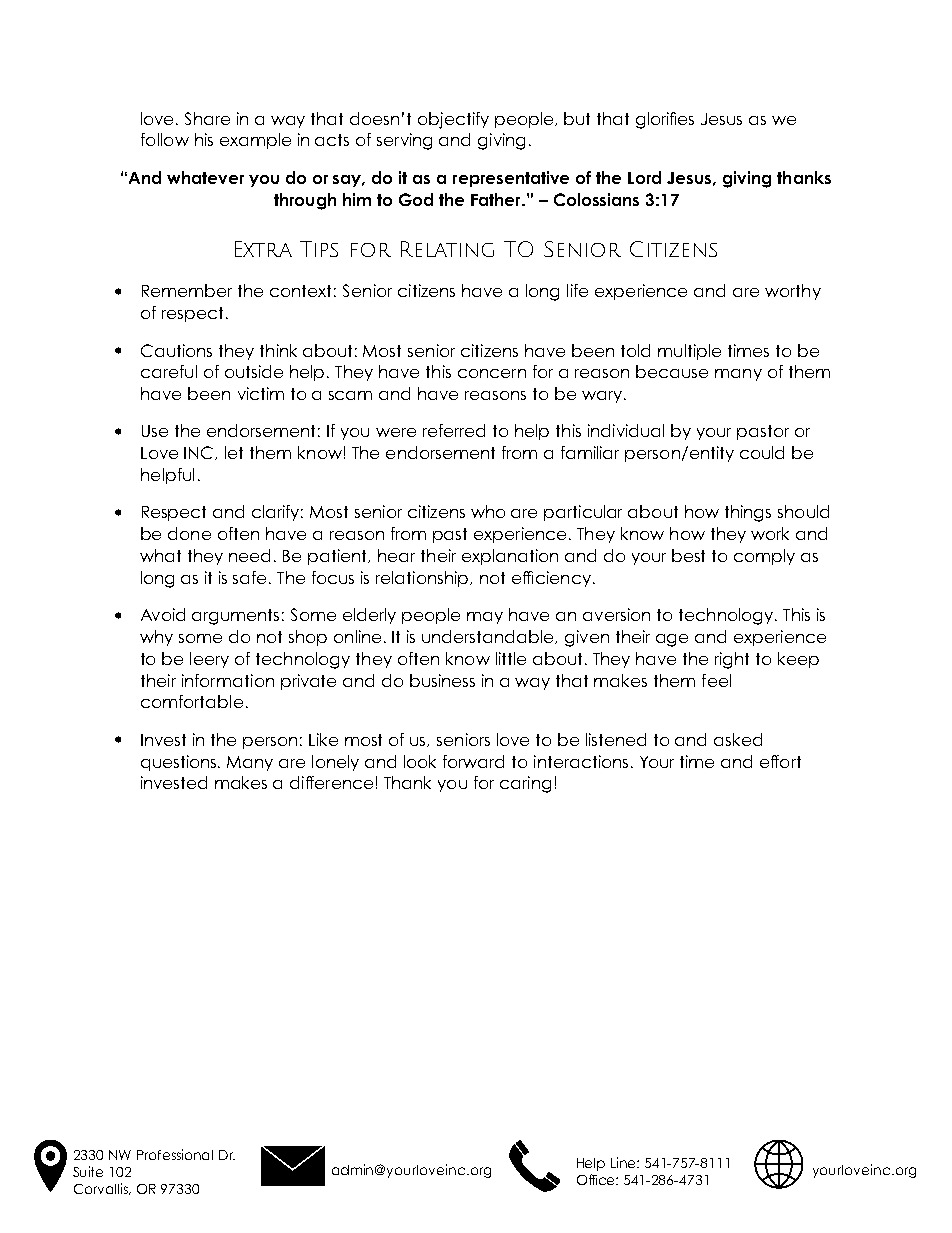 The image size is (952, 1233). What do you see at coordinates (732, 660) in the screenshot?
I see `right` at bounding box center [732, 660].
